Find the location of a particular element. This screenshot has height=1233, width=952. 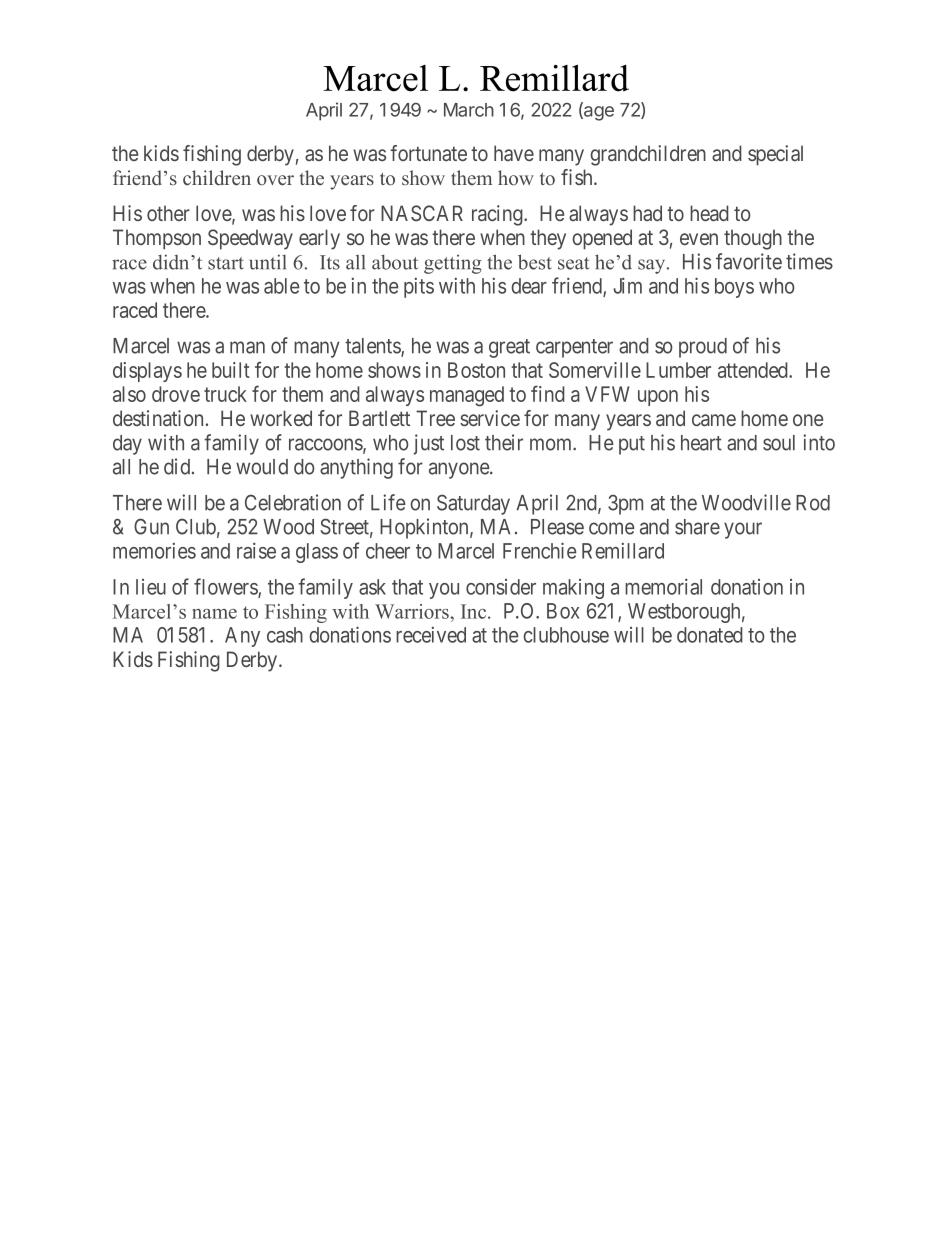

attended is located at coordinates (754, 370).
